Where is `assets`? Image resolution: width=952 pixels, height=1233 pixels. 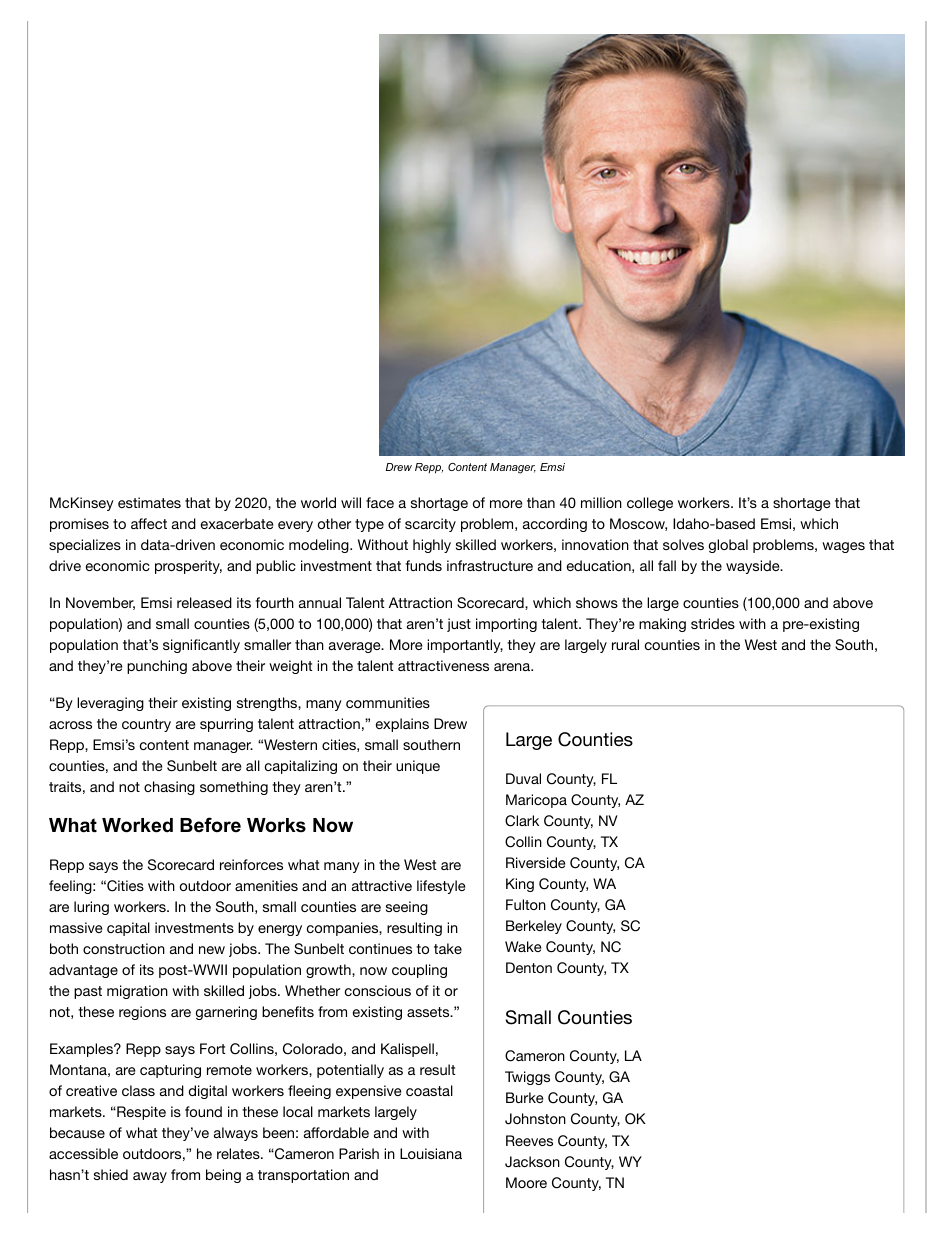 assets is located at coordinates (429, 1012).
